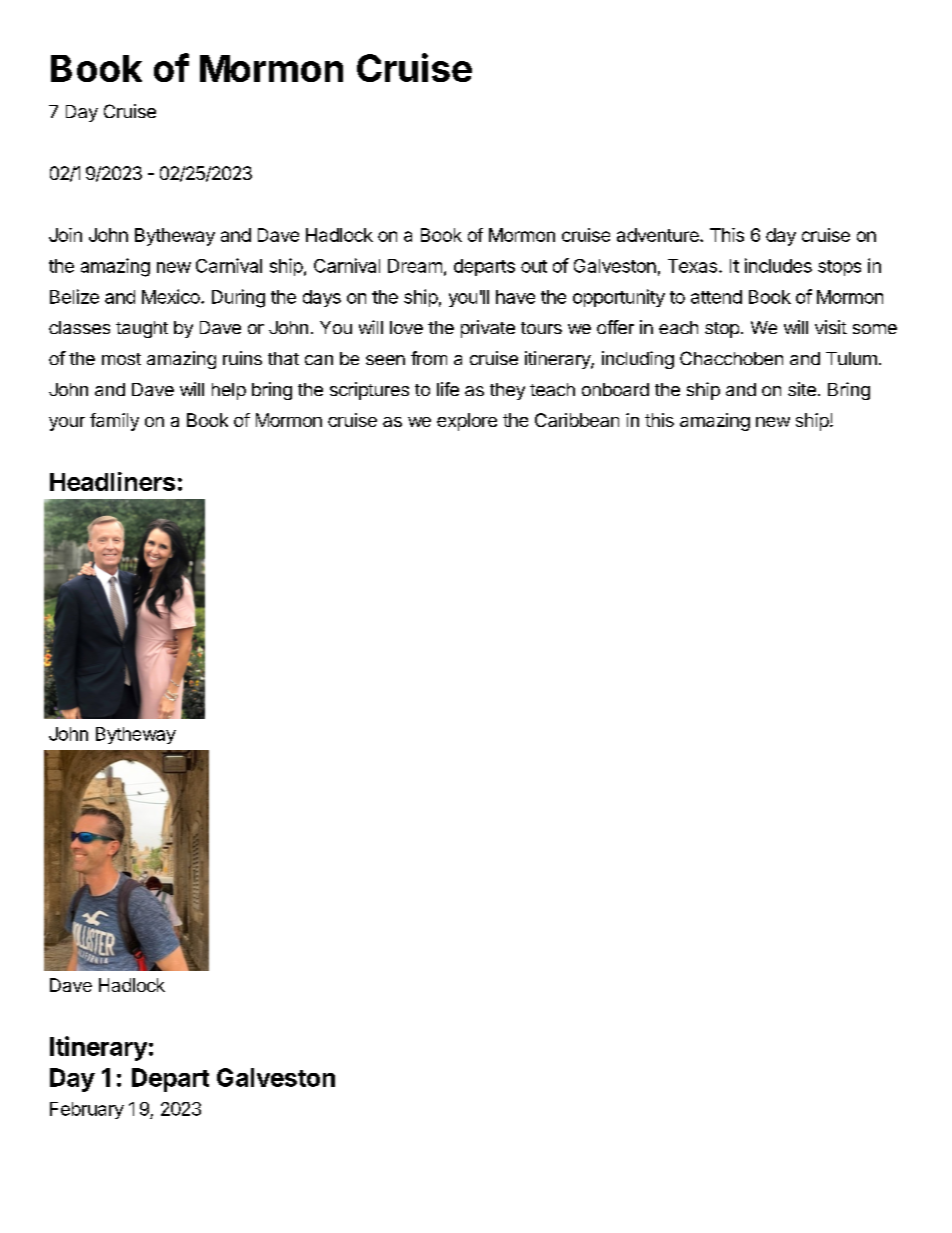 This document has width=952, height=1233. Describe the element at coordinates (114, 422) in the document. I see `family` at that location.
